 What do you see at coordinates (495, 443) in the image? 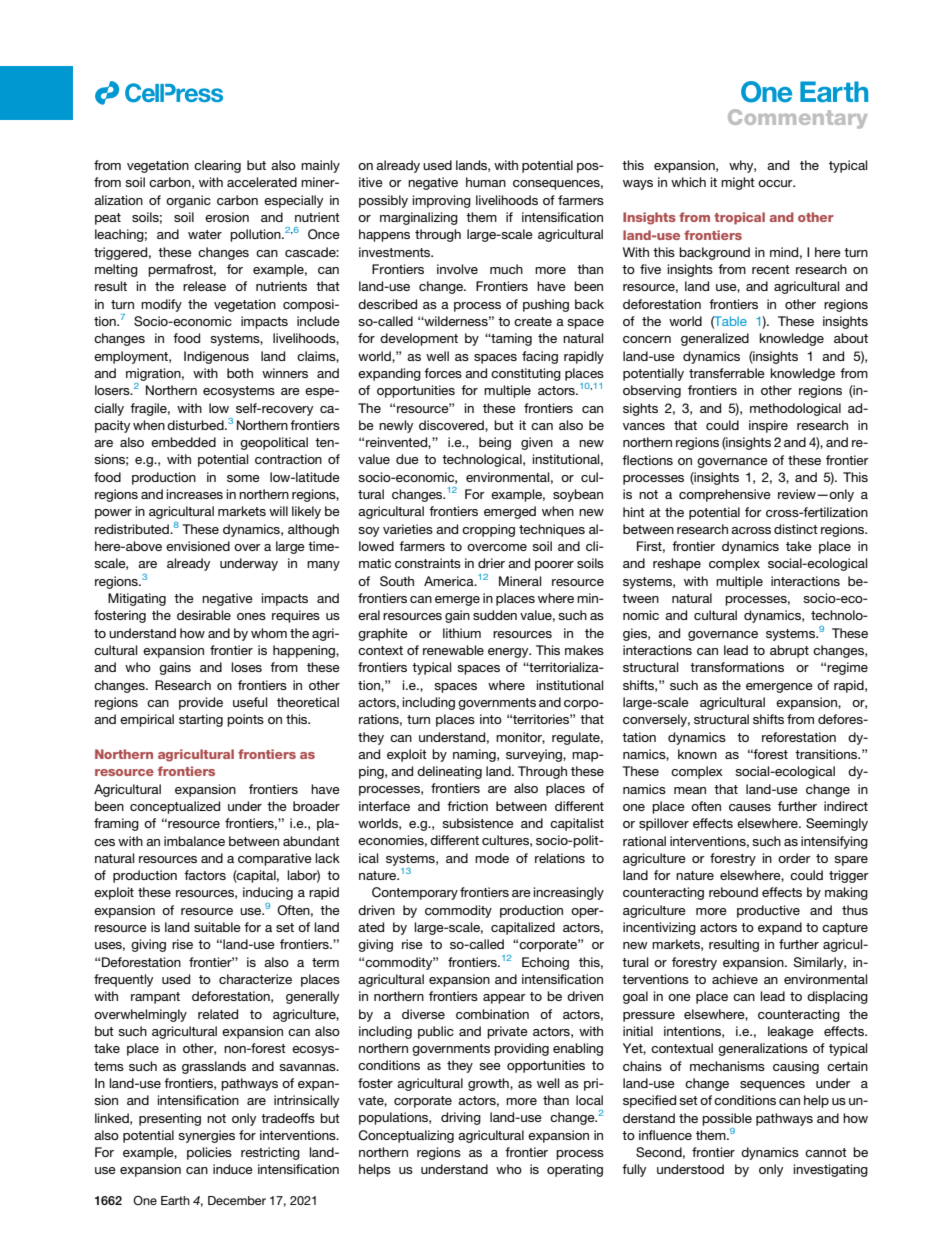
I see `being` at bounding box center [495, 443].
